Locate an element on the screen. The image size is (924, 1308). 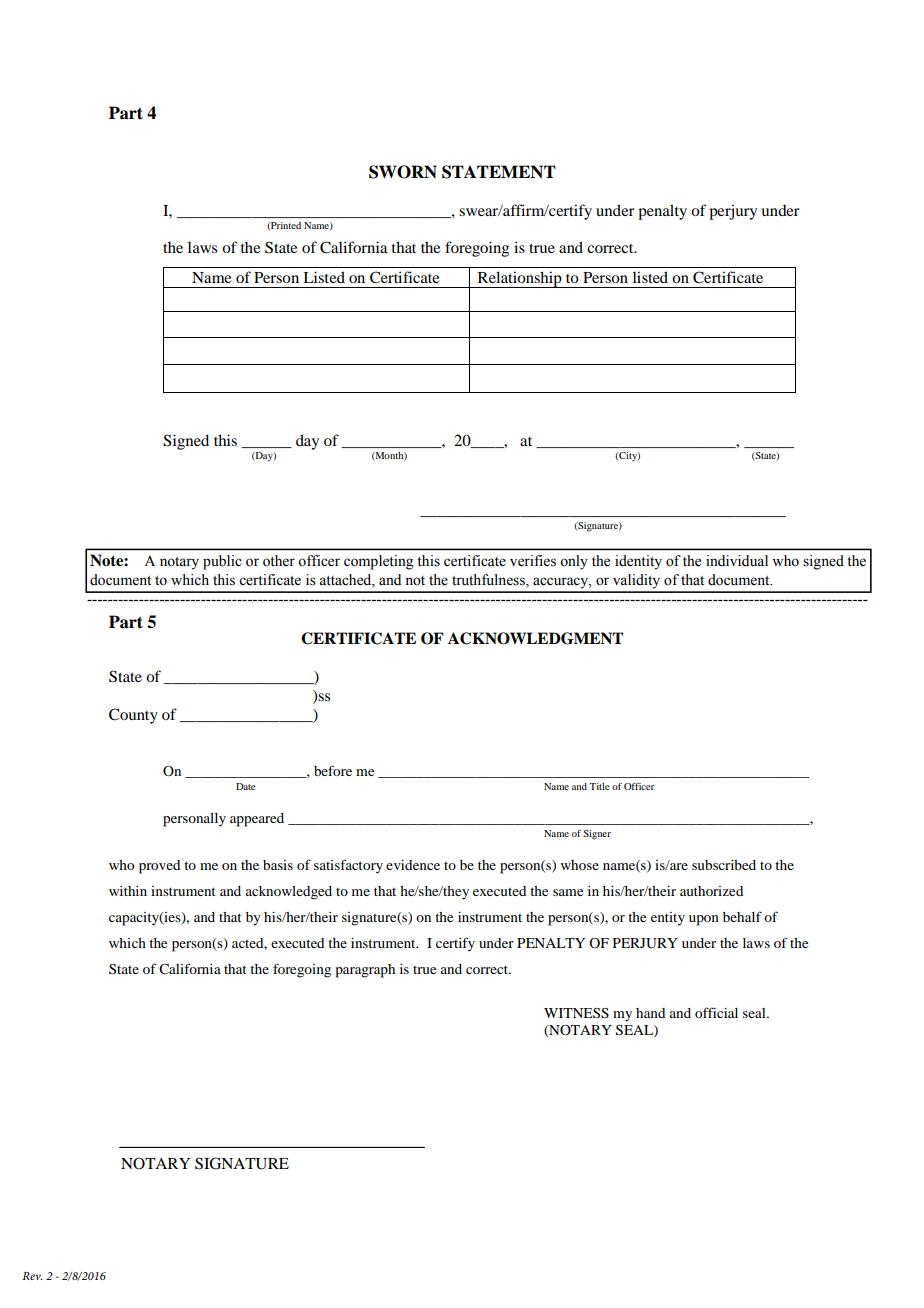
Rev is located at coordinates (32, 1276).
